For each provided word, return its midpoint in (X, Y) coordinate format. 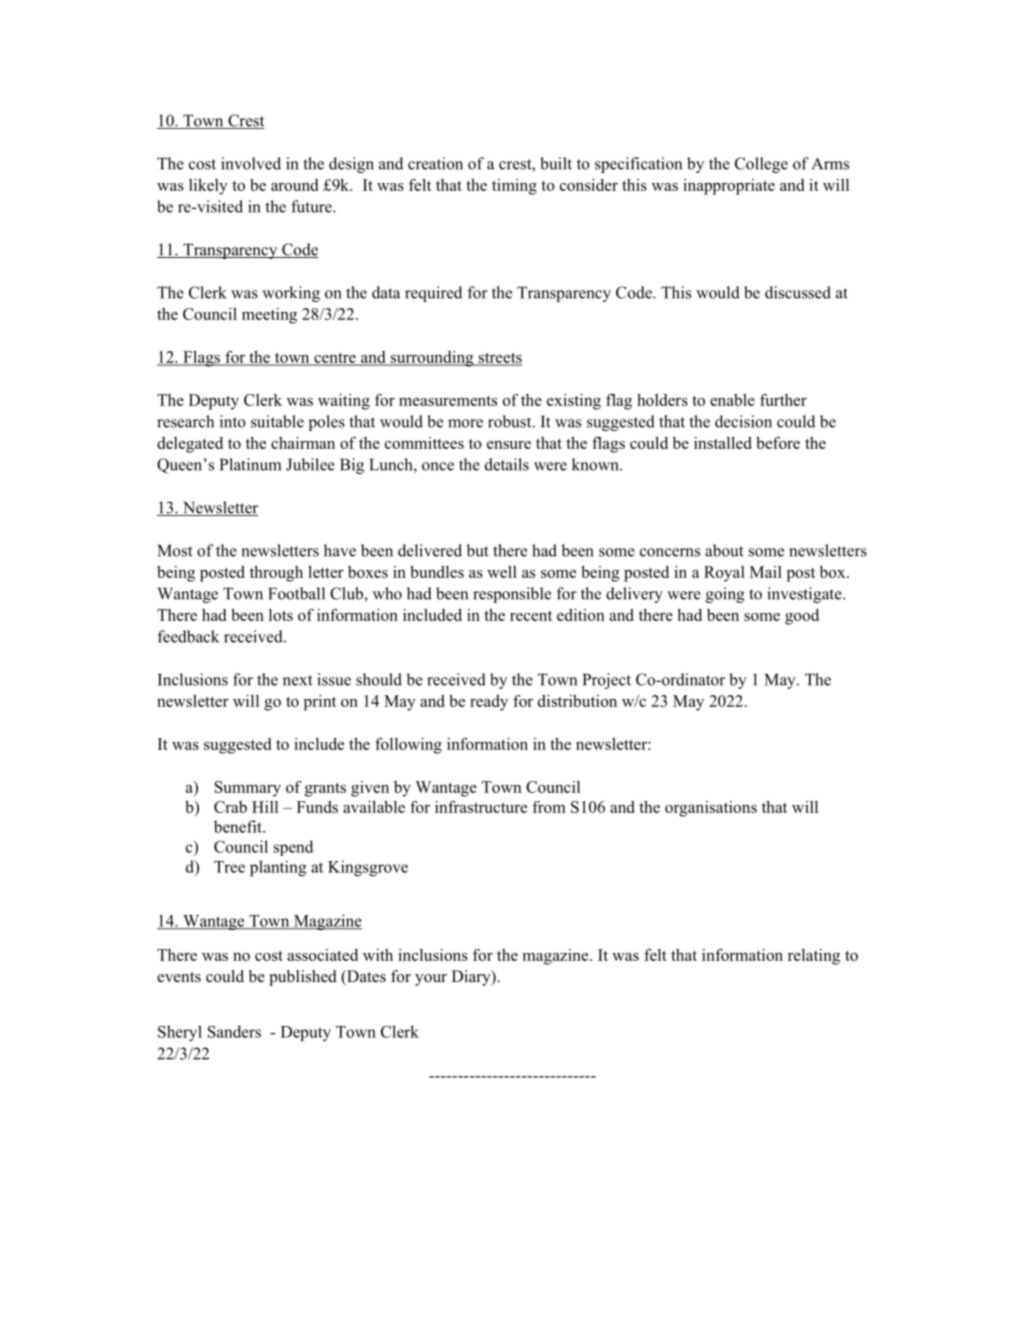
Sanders (234, 1031)
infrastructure (481, 807)
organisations (711, 809)
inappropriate (729, 187)
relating (814, 957)
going (725, 595)
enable (732, 400)
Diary (472, 978)
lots (281, 615)
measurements (448, 401)
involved (251, 163)
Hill (265, 807)
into (233, 421)
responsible (512, 595)
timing (514, 187)
